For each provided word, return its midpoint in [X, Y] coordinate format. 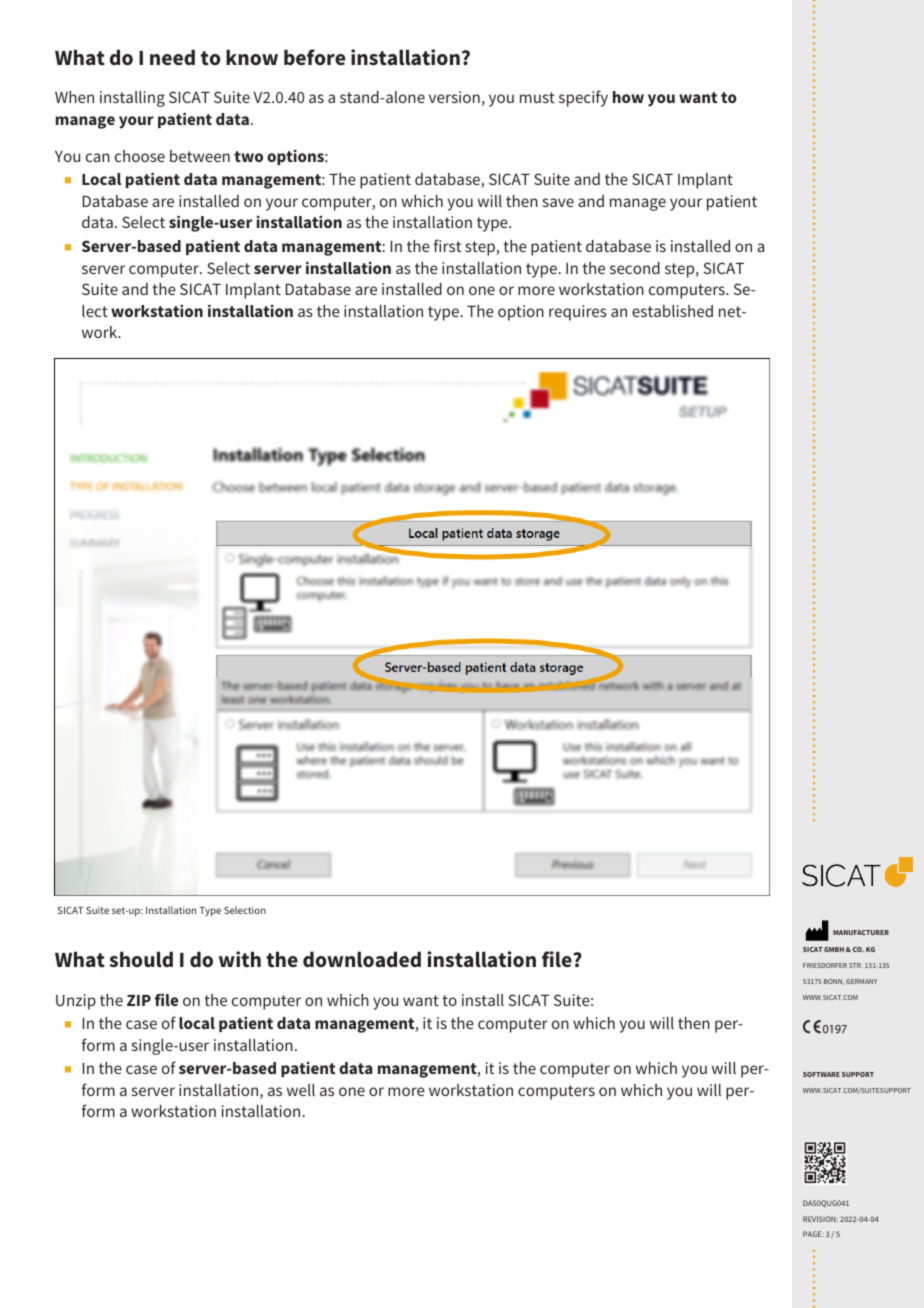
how [628, 97]
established [672, 311]
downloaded [362, 959]
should [141, 959]
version [454, 97]
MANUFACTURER [861, 932]
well [301, 1090]
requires [578, 313]
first [447, 245]
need [172, 57]
